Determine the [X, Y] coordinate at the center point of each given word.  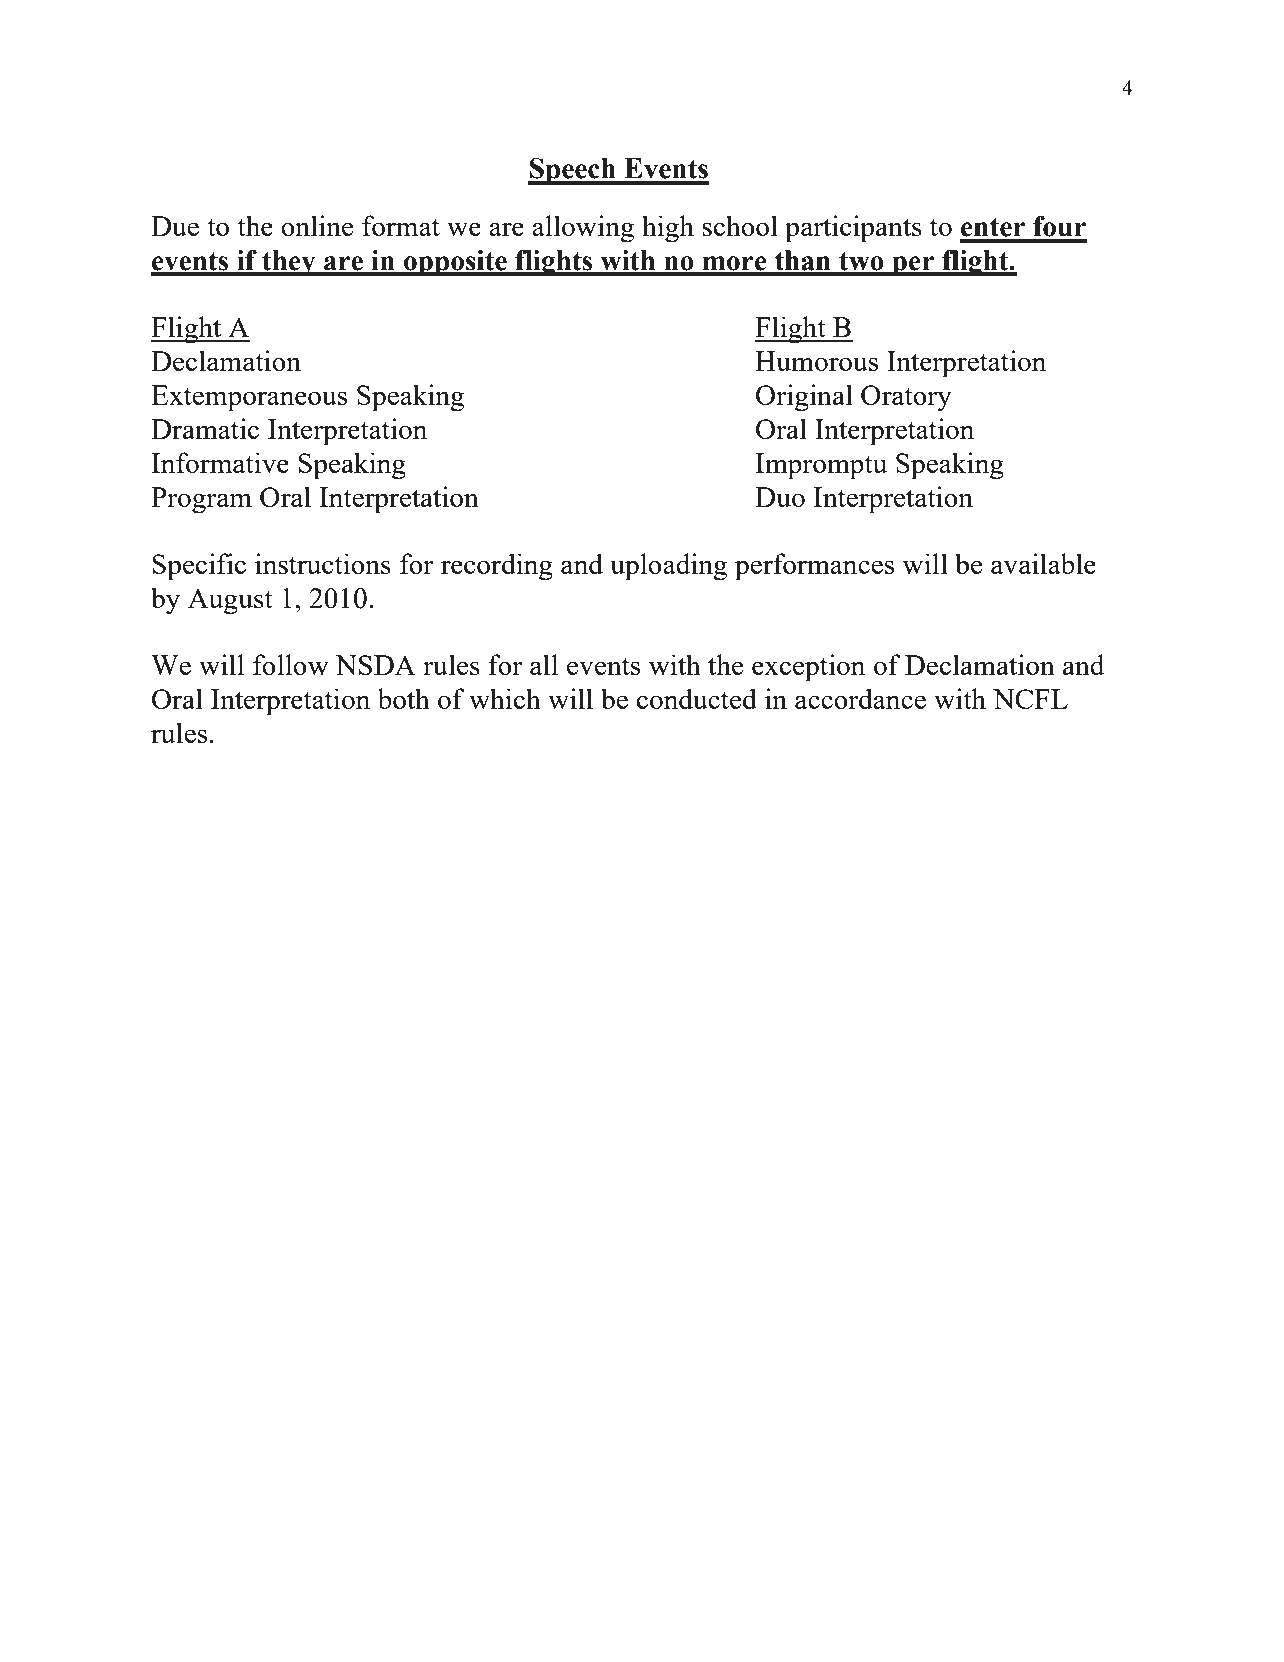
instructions [323, 563]
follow [291, 664]
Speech [573, 171]
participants [853, 229]
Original [804, 398]
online [317, 225]
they [289, 263]
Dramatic [205, 428]
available [1043, 563]
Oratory [906, 398]
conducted [697, 698]
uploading [668, 567]
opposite [455, 263]
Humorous [816, 361]
